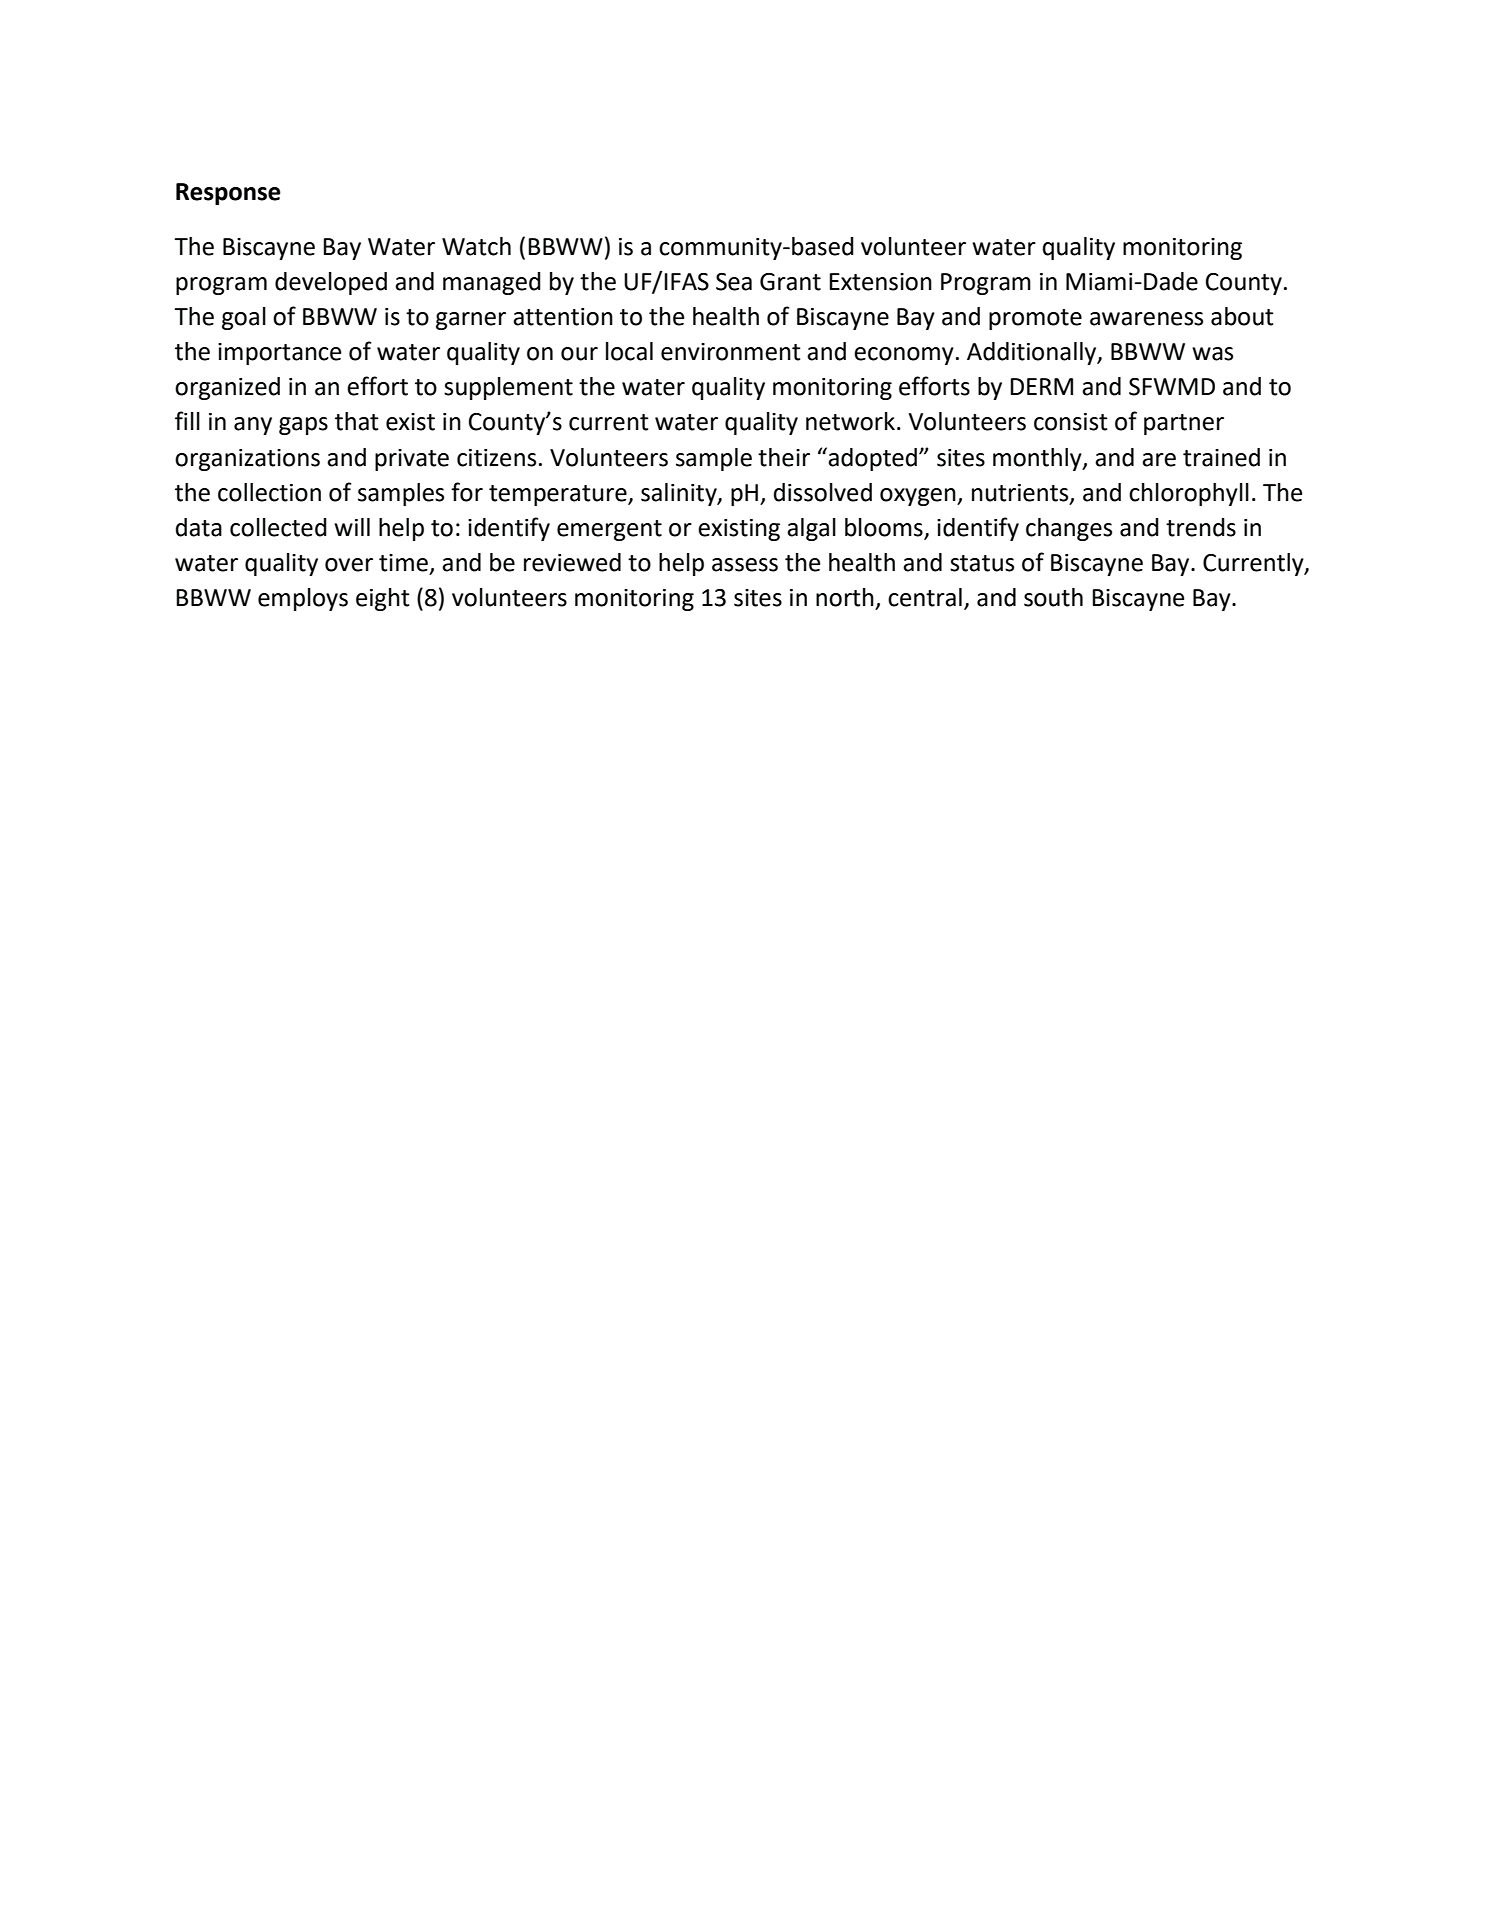 This screenshot has width=1486, height=1922. I want to click on goal, so click(244, 318).
